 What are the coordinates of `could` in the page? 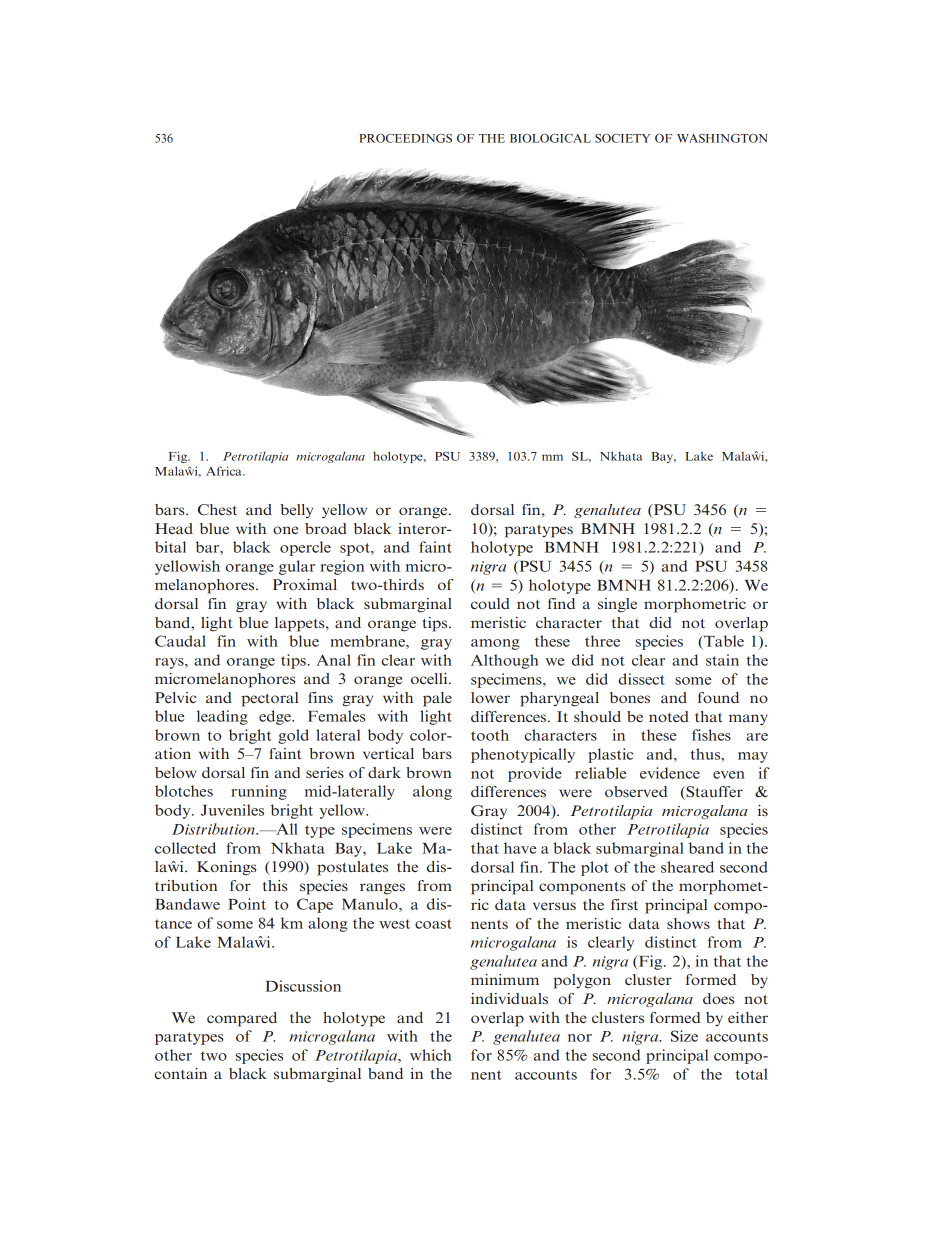 It's located at (490, 603).
